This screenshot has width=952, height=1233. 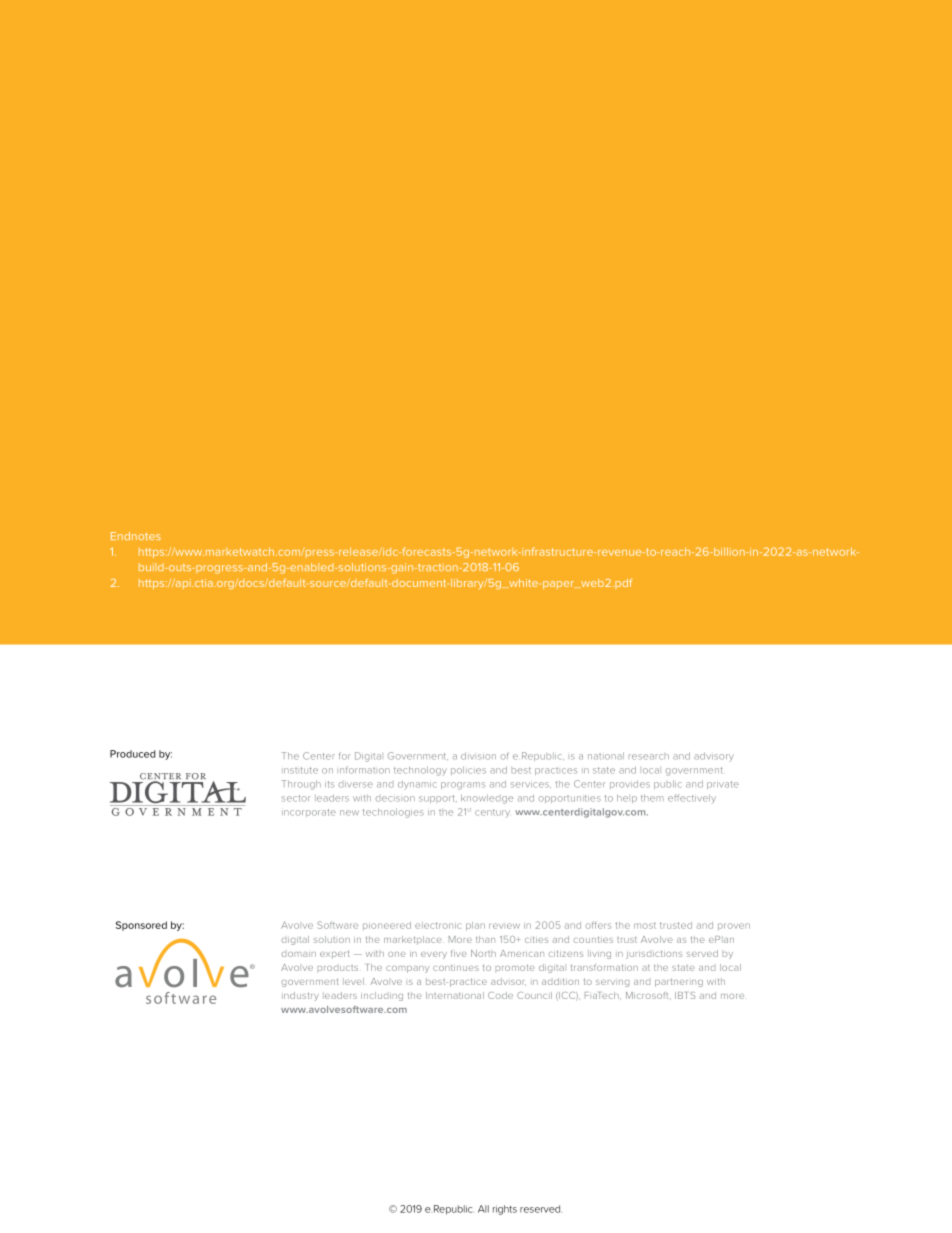 What do you see at coordinates (141, 926) in the screenshot?
I see `Sponsored` at bounding box center [141, 926].
